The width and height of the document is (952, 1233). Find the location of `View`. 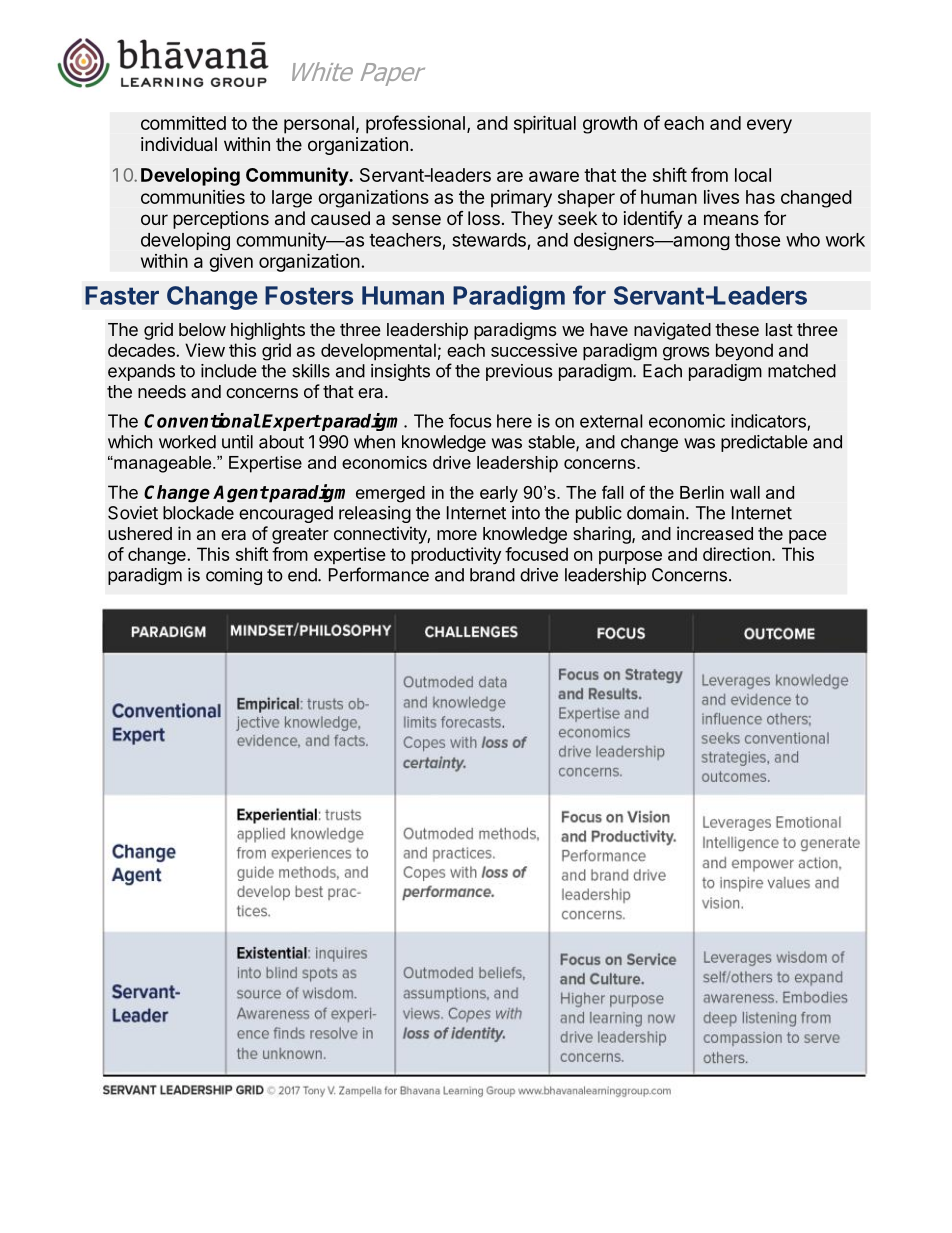

View is located at coordinates (205, 350).
